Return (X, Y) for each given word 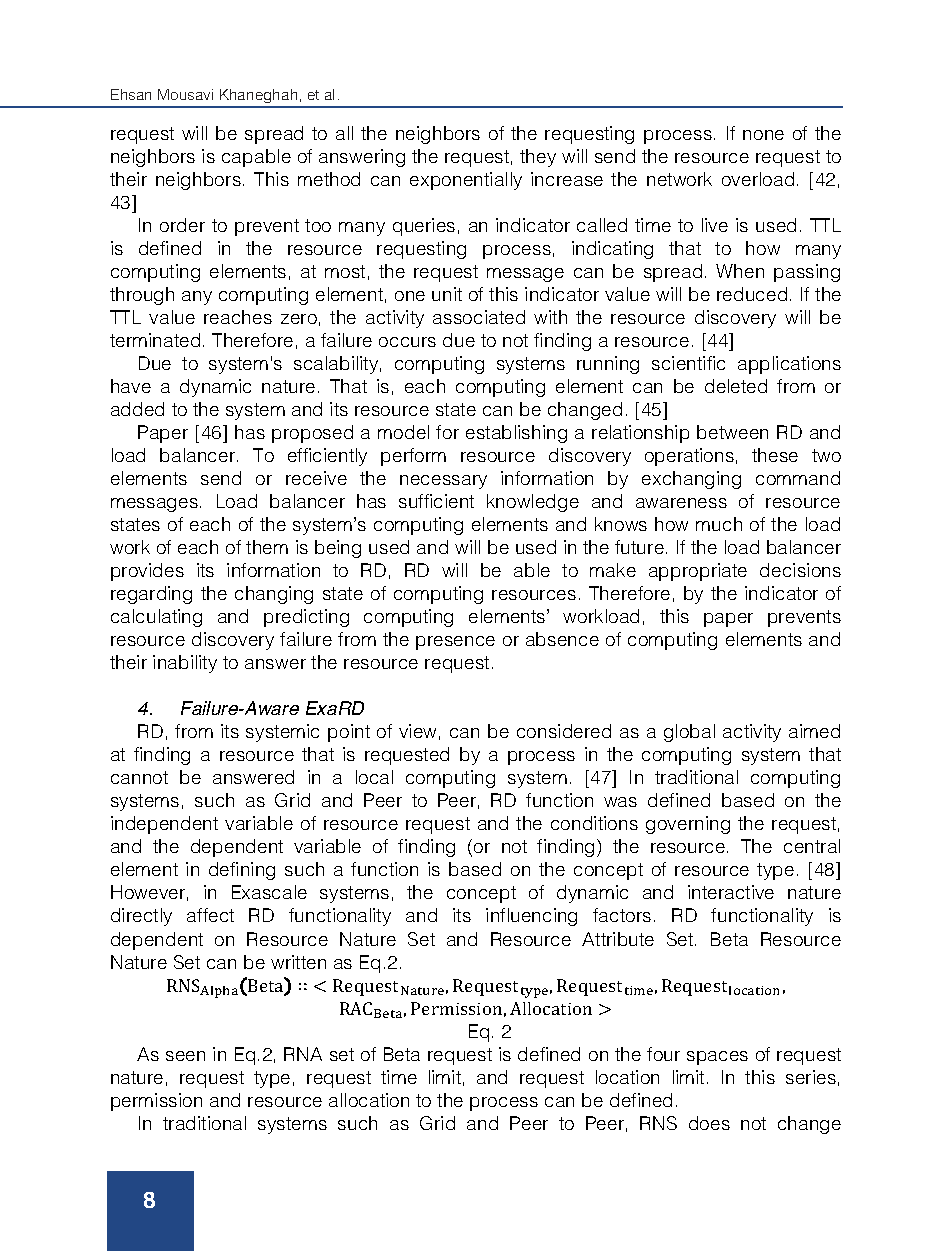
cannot (139, 777)
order (182, 225)
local (374, 777)
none (763, 135)
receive (316, 478)
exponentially (466, 181)
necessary (443, 482)
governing (688, 825)
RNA (303, 1054)
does (709, 1123)
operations (689, 457)
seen (185, 1056)
